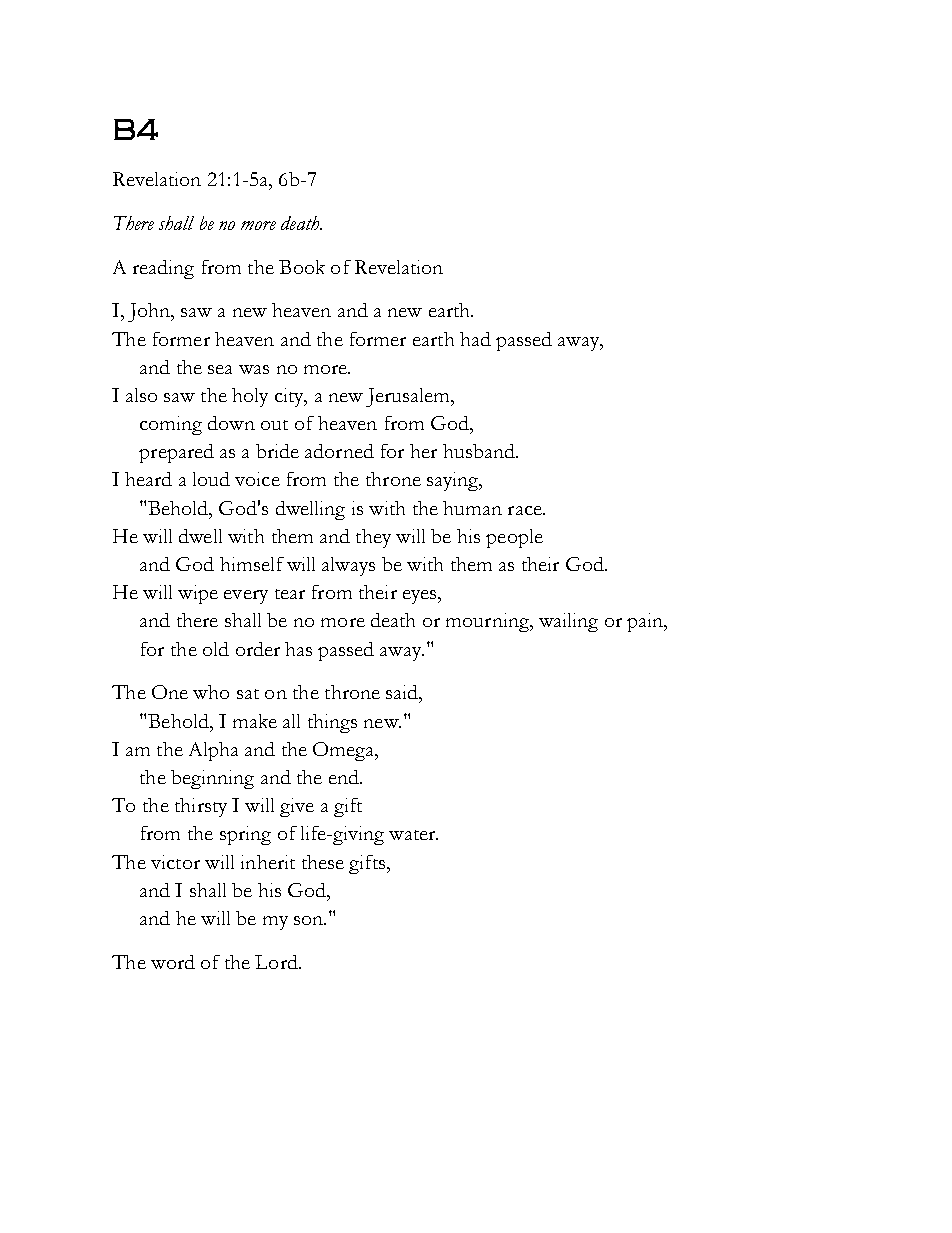 The image size is (952, 1233). I want to click on word, so click(173, 962).
